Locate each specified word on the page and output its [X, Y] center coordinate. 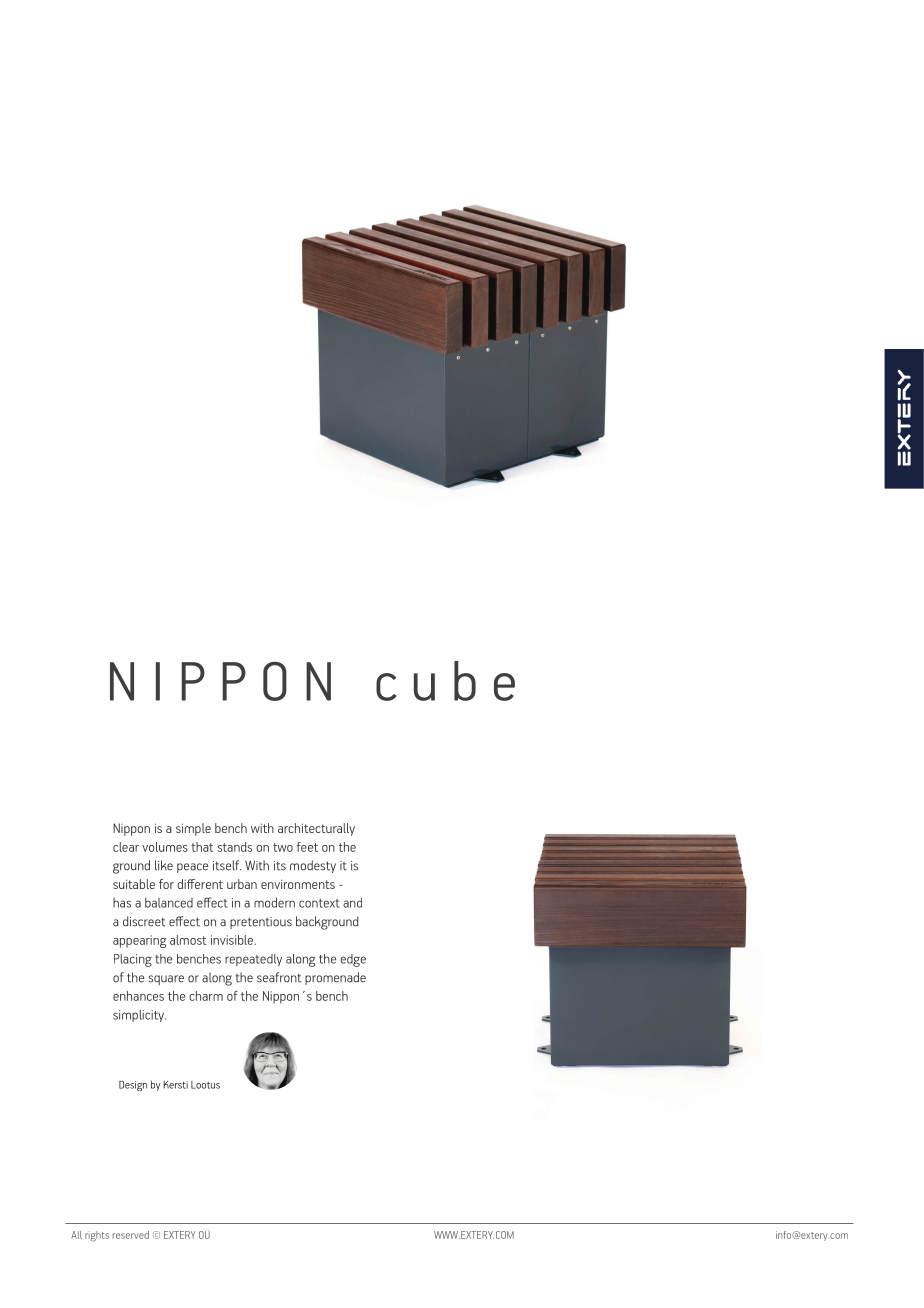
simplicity [139, 1015]
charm [206, 996]
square [166, 980]
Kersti [175, 1085]
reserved [131, 1235]
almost [188, 940]
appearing [139, 941]
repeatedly [253, 960]
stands [234, 847]
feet [307, 847]
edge [353, 960]
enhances [138, 996]
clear [126, 847]
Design [133, 1086]
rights [97, 1236]
